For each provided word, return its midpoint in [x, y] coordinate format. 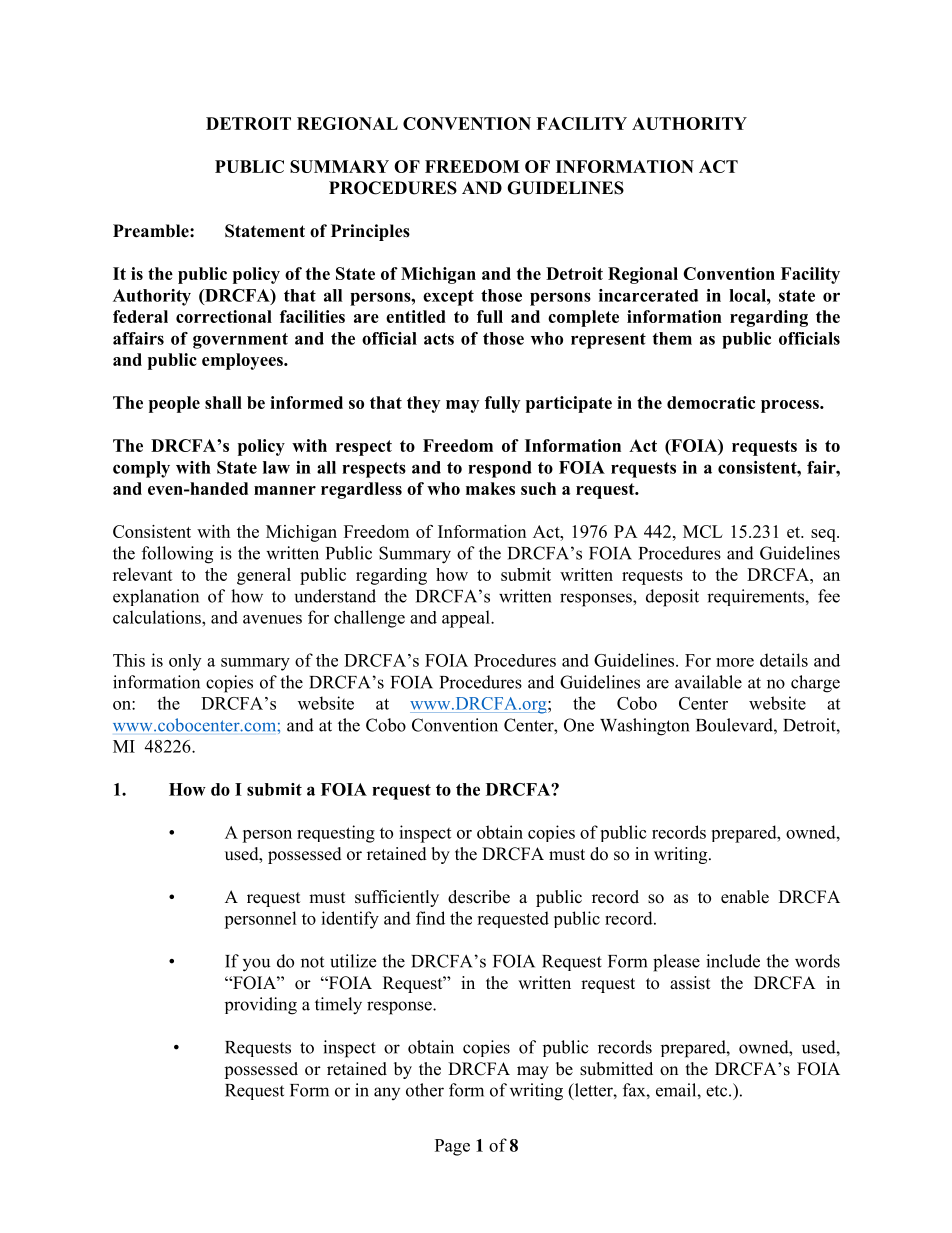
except [448, 298]
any [387, 1093]
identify [350, 920]
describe [479, 897]
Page [452, 1147]
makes [490, 488]
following [177, 555]
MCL [703, 531]
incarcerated [648, 295]
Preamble [152, 231]
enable [745, 897]
